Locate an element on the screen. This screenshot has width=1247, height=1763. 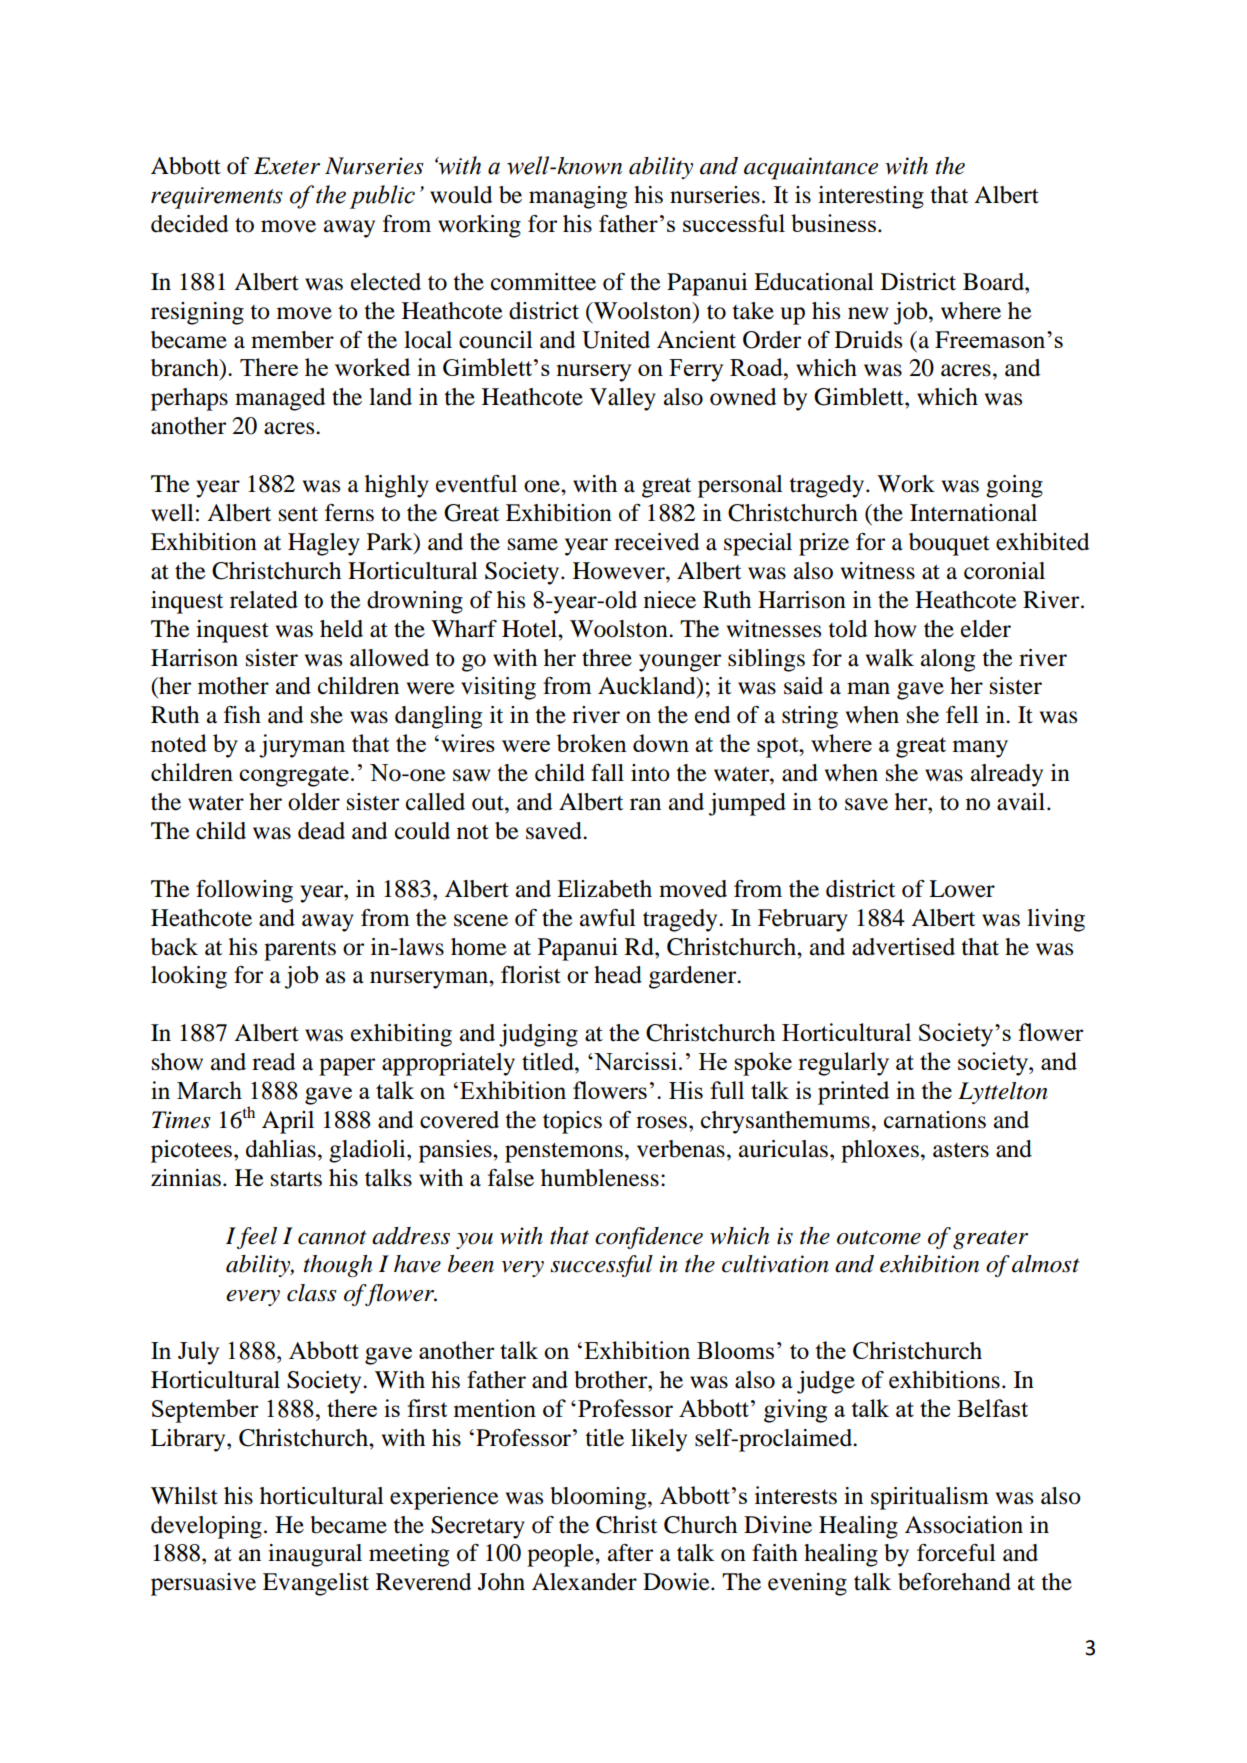
inaugural is located at coordinates (315, 1555).
